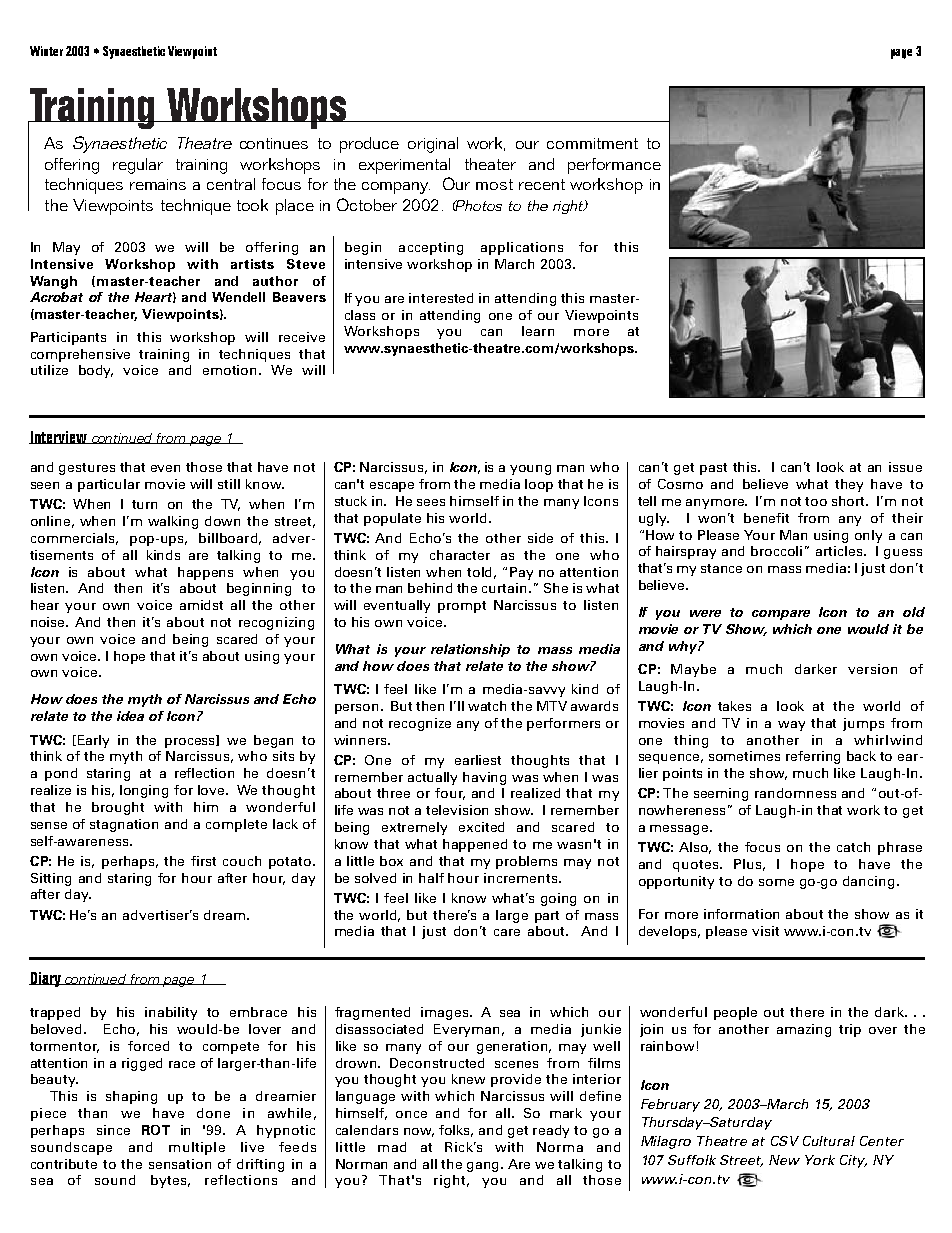 The image size is (952, 1233). What do you see at coordinates (156, 1130) in the screenshot?
I see `ROT` at bounding box center [156, 1130].
